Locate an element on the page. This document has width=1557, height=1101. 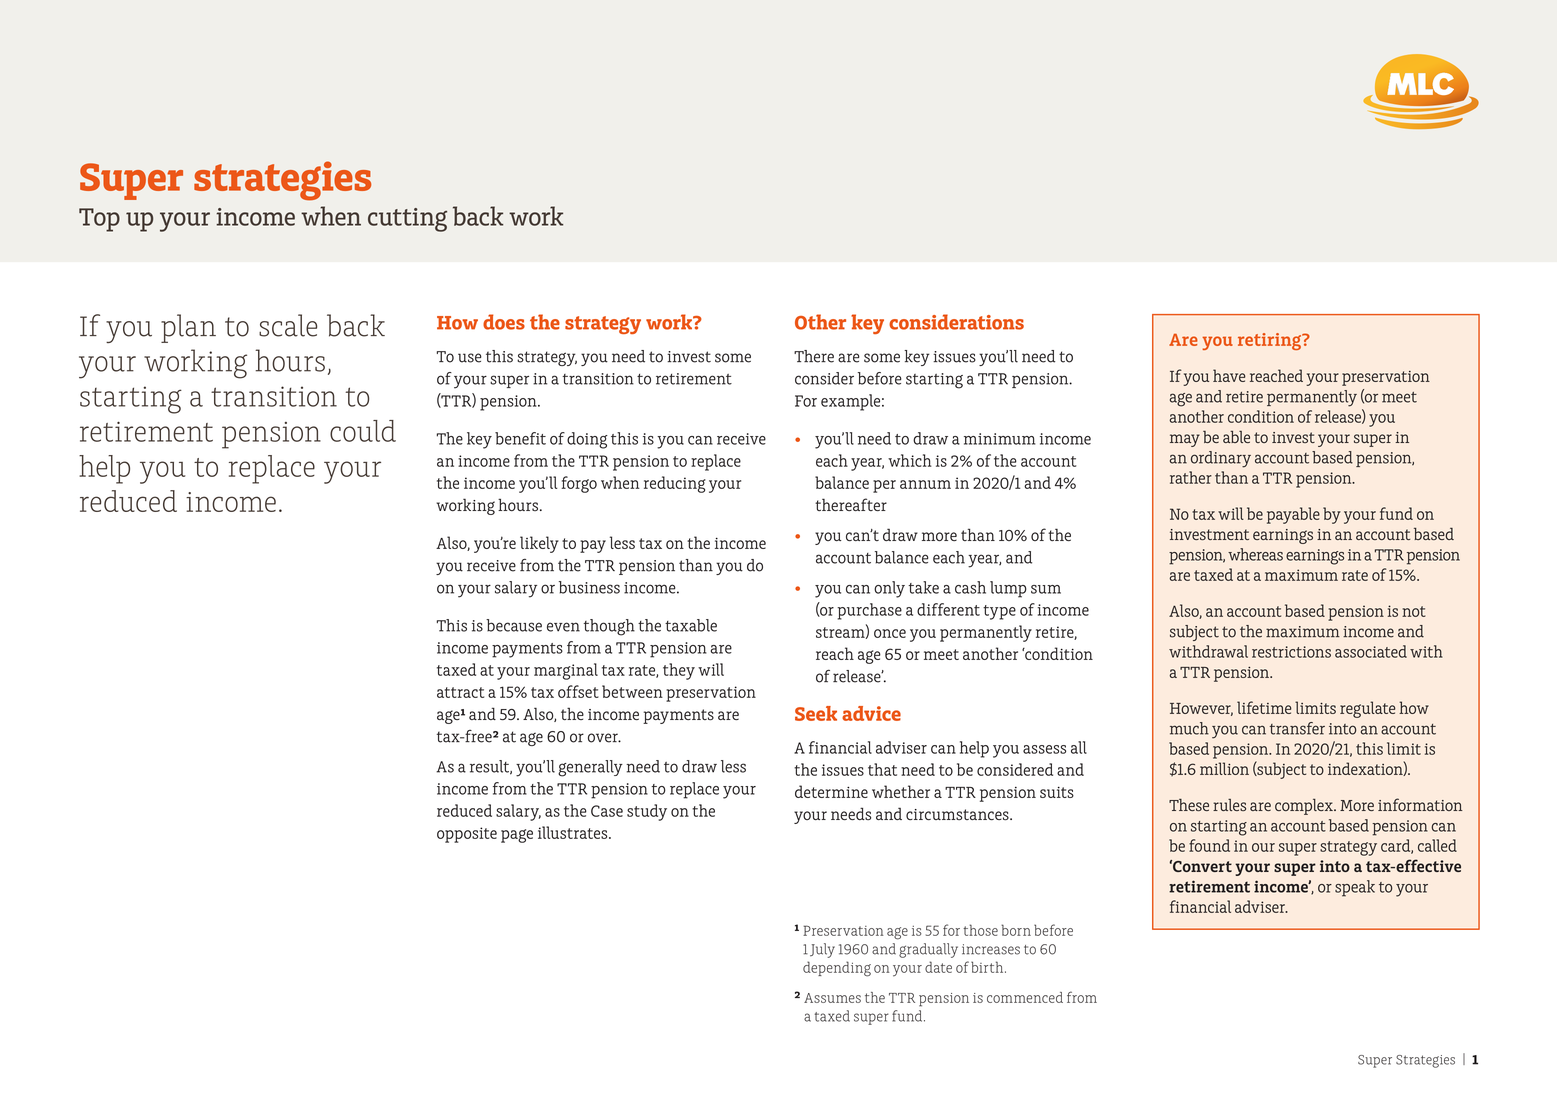
opposite is located at coordinates (467, 835).
